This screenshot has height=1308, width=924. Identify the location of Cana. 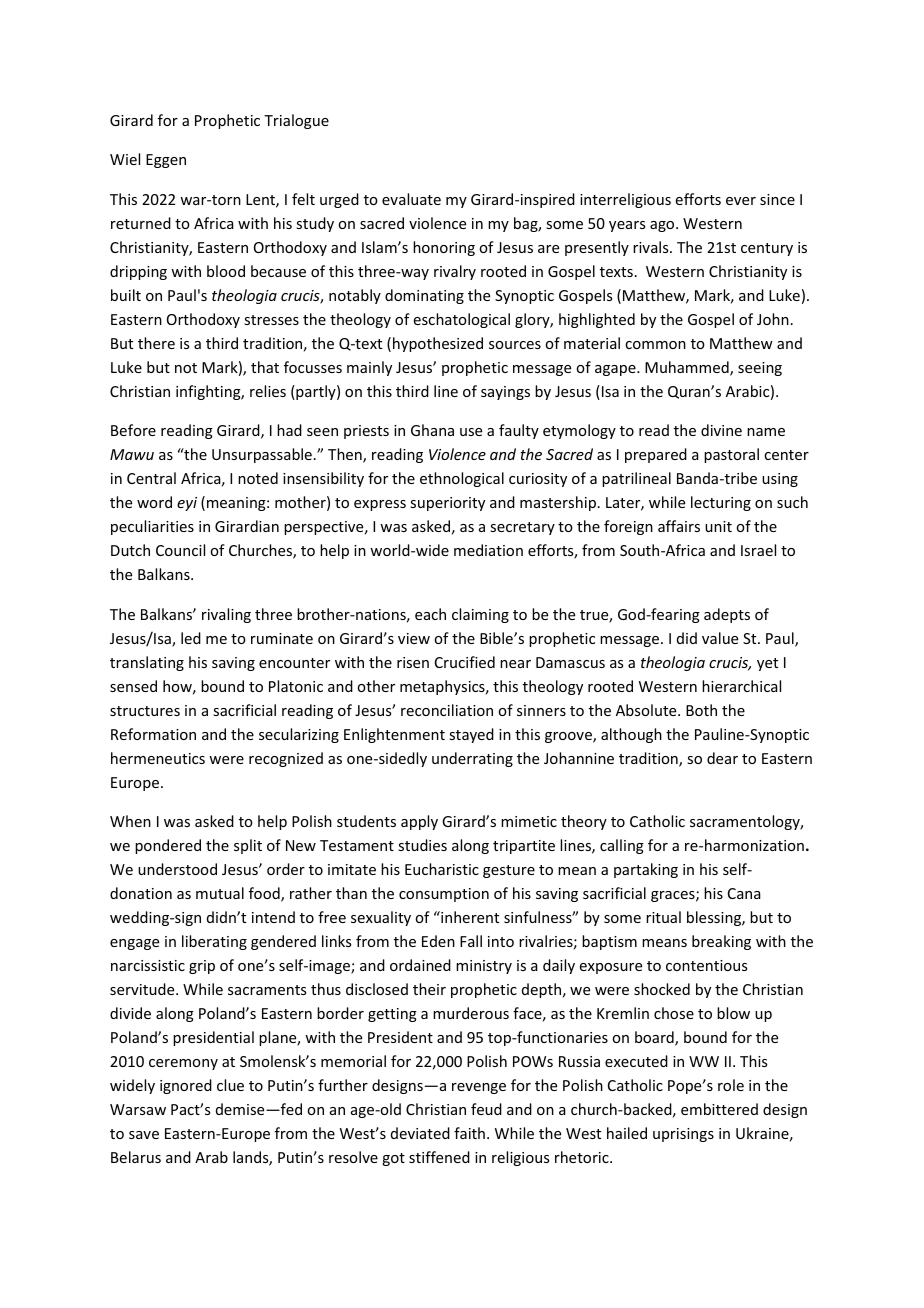
(744, 893).
